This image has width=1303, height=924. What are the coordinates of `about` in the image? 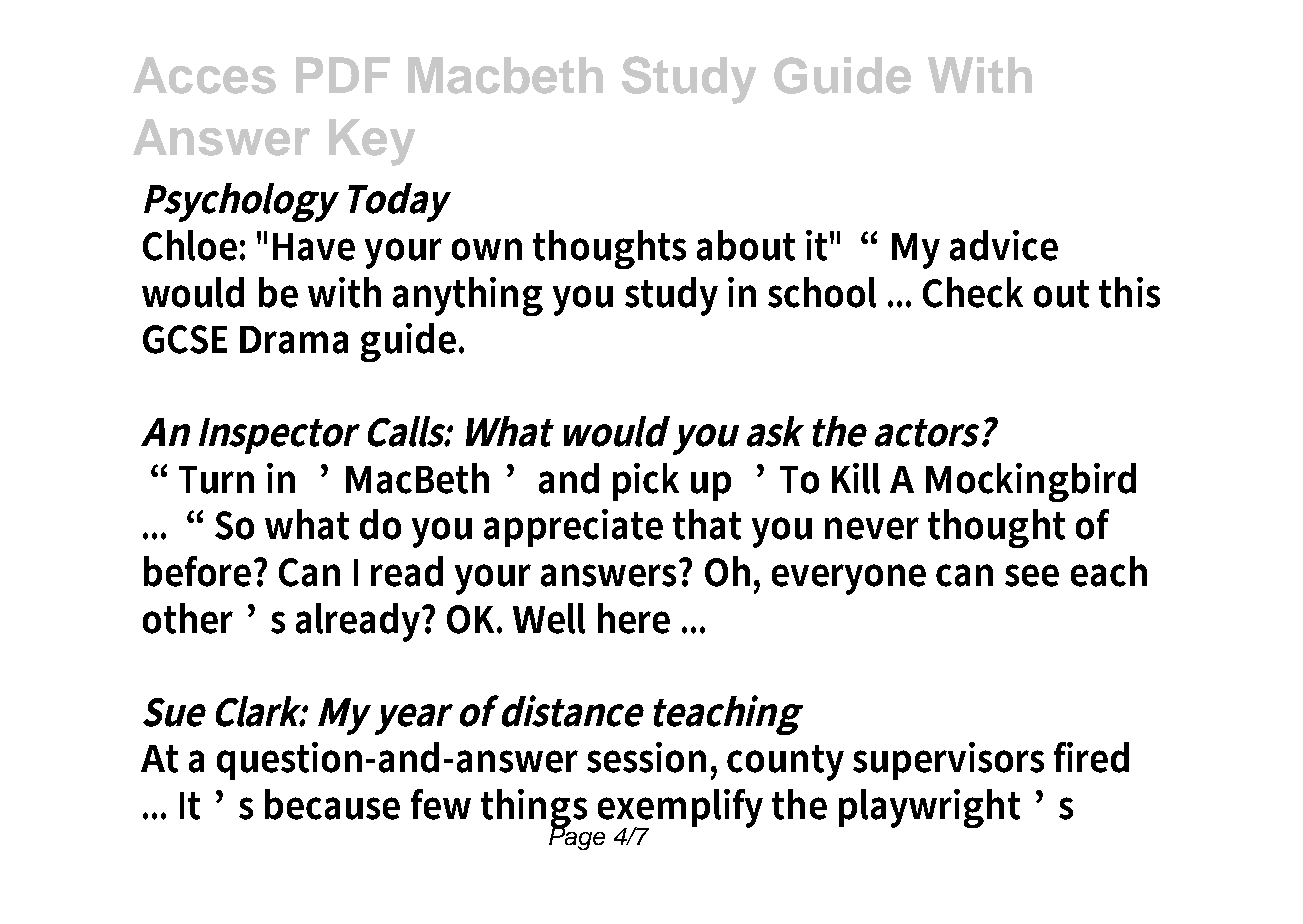 It's located at (746, 245).
